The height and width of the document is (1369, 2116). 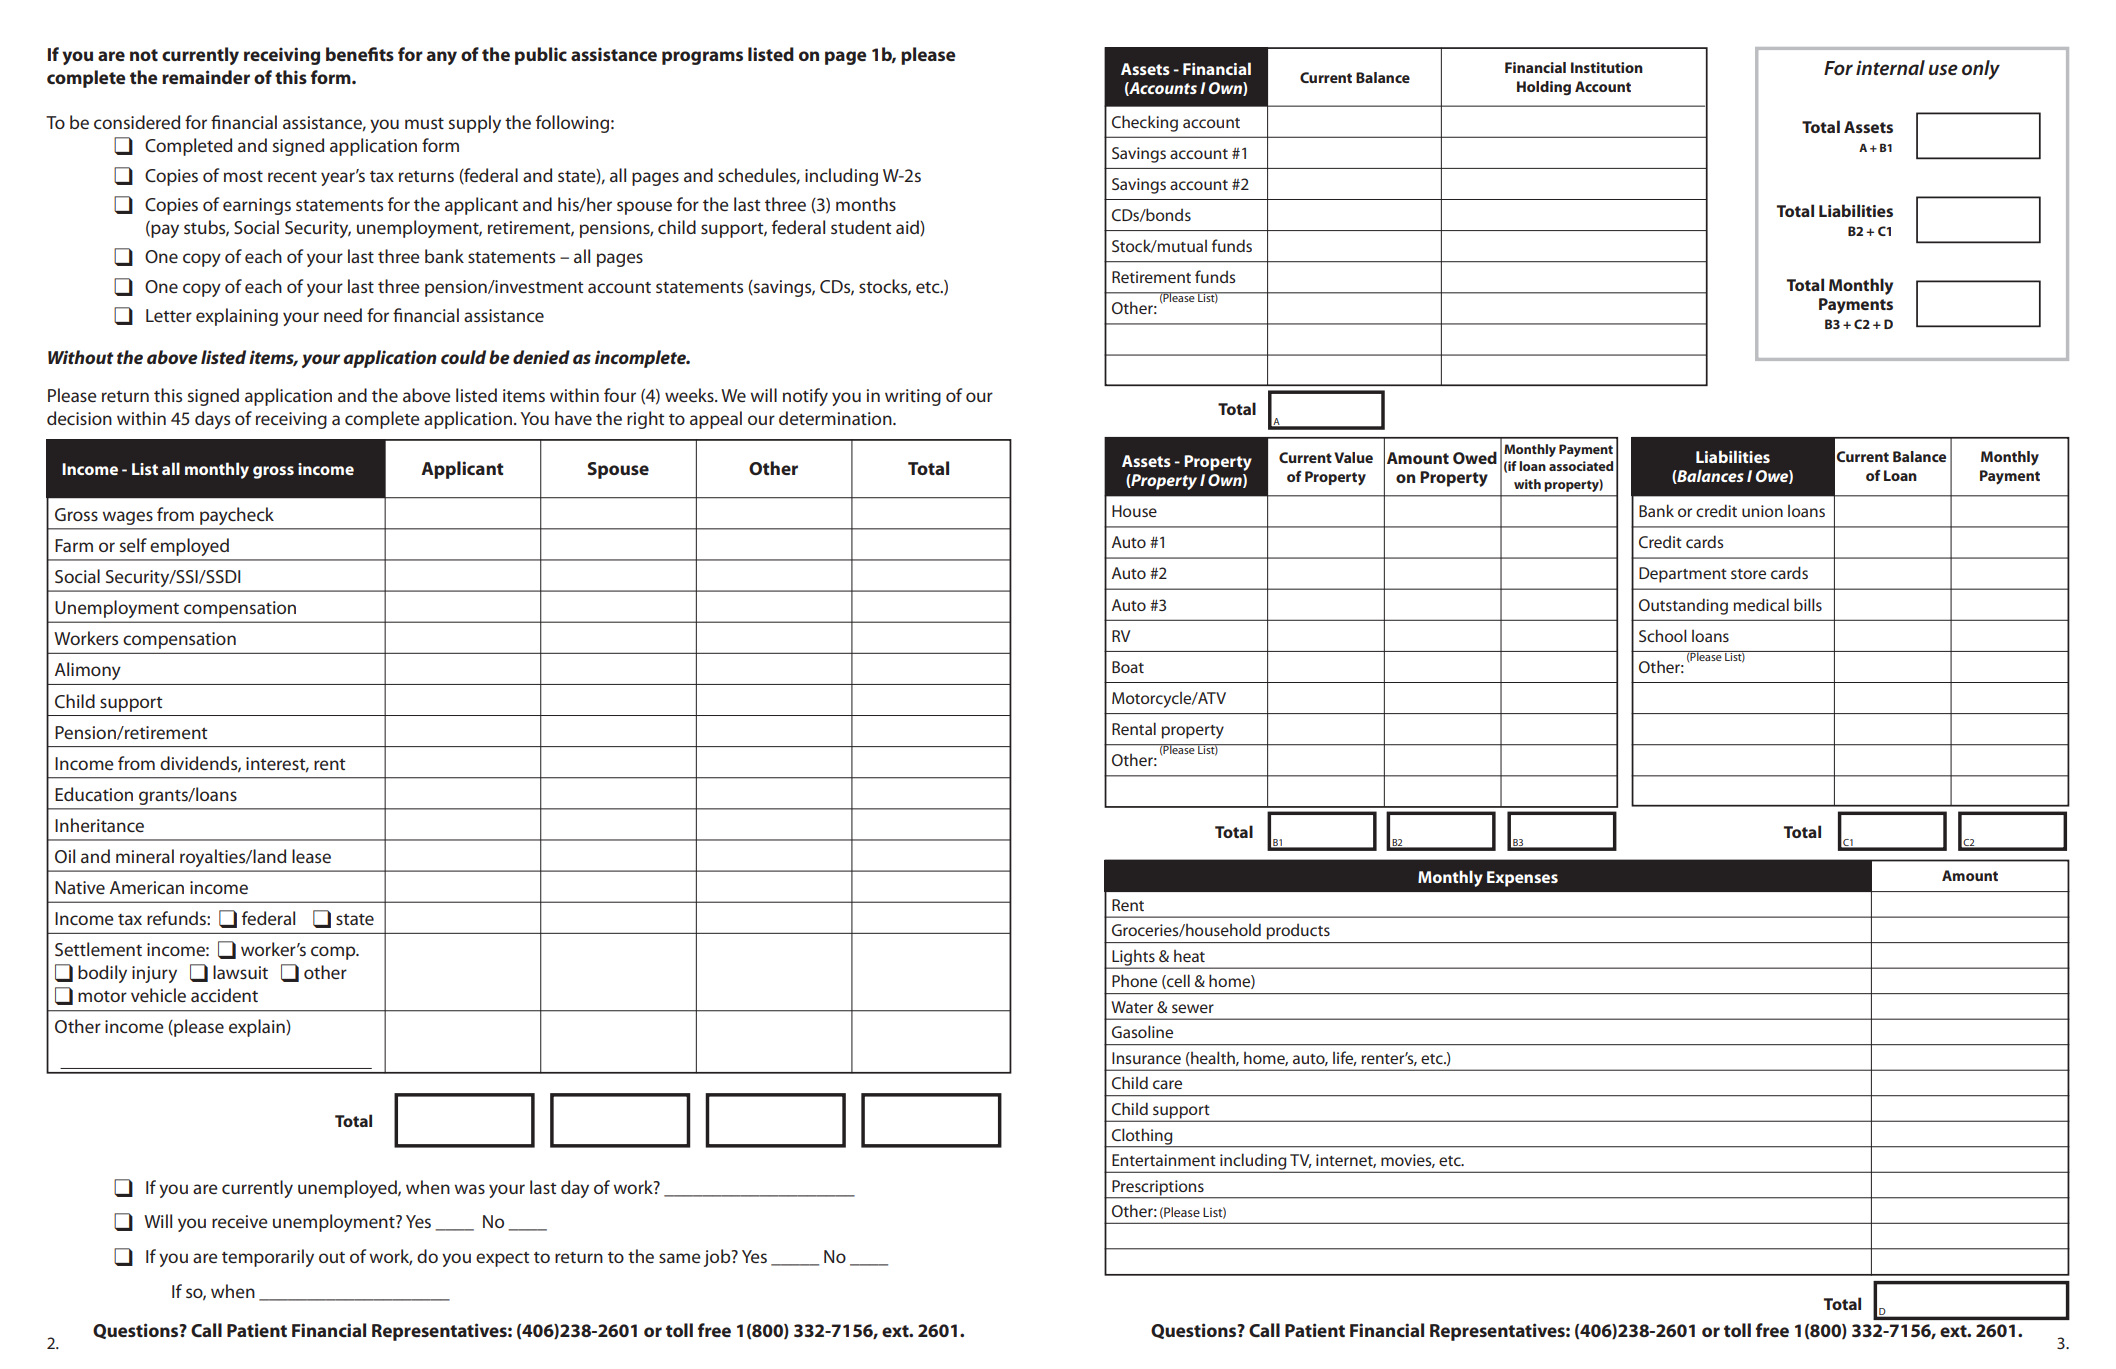 I want to click on remainder, so click(x=206, y=77).
